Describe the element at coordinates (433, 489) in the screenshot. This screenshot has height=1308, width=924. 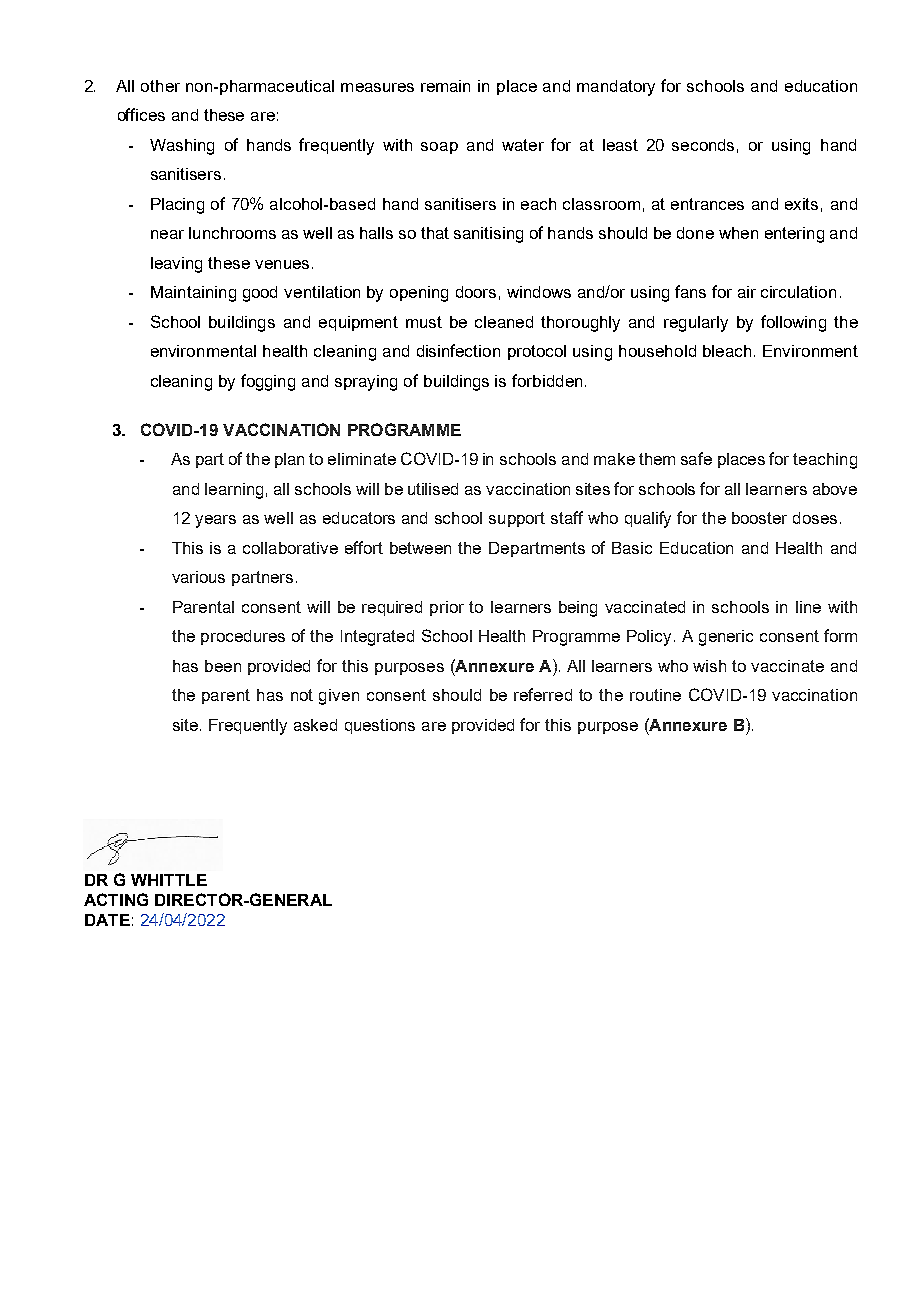
I see `utilised` at that location.
